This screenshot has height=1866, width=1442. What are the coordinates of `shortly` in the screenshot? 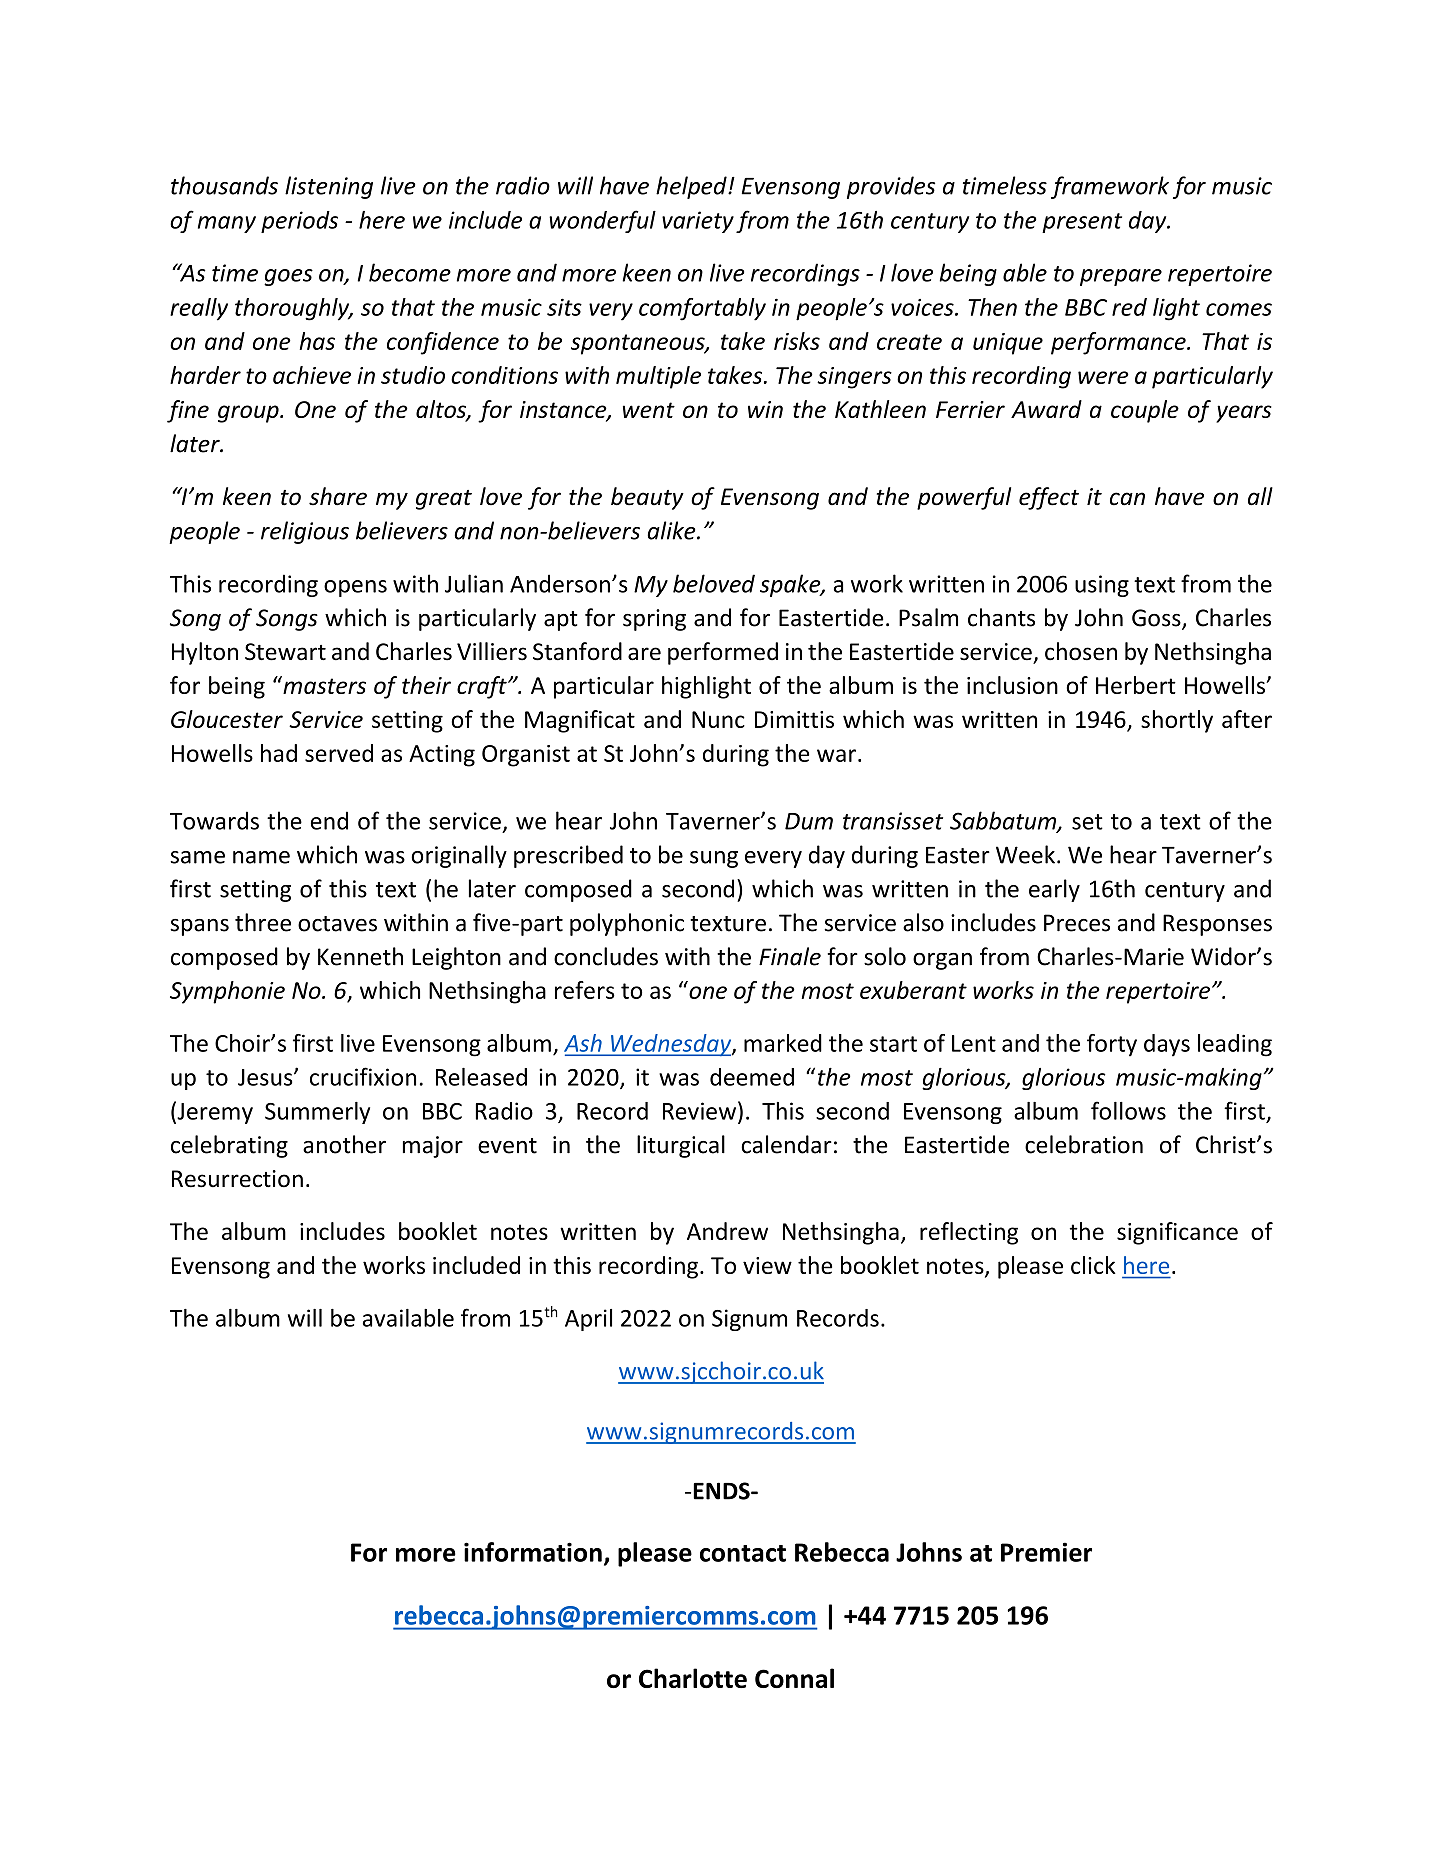 It's located at (1177, 721).
